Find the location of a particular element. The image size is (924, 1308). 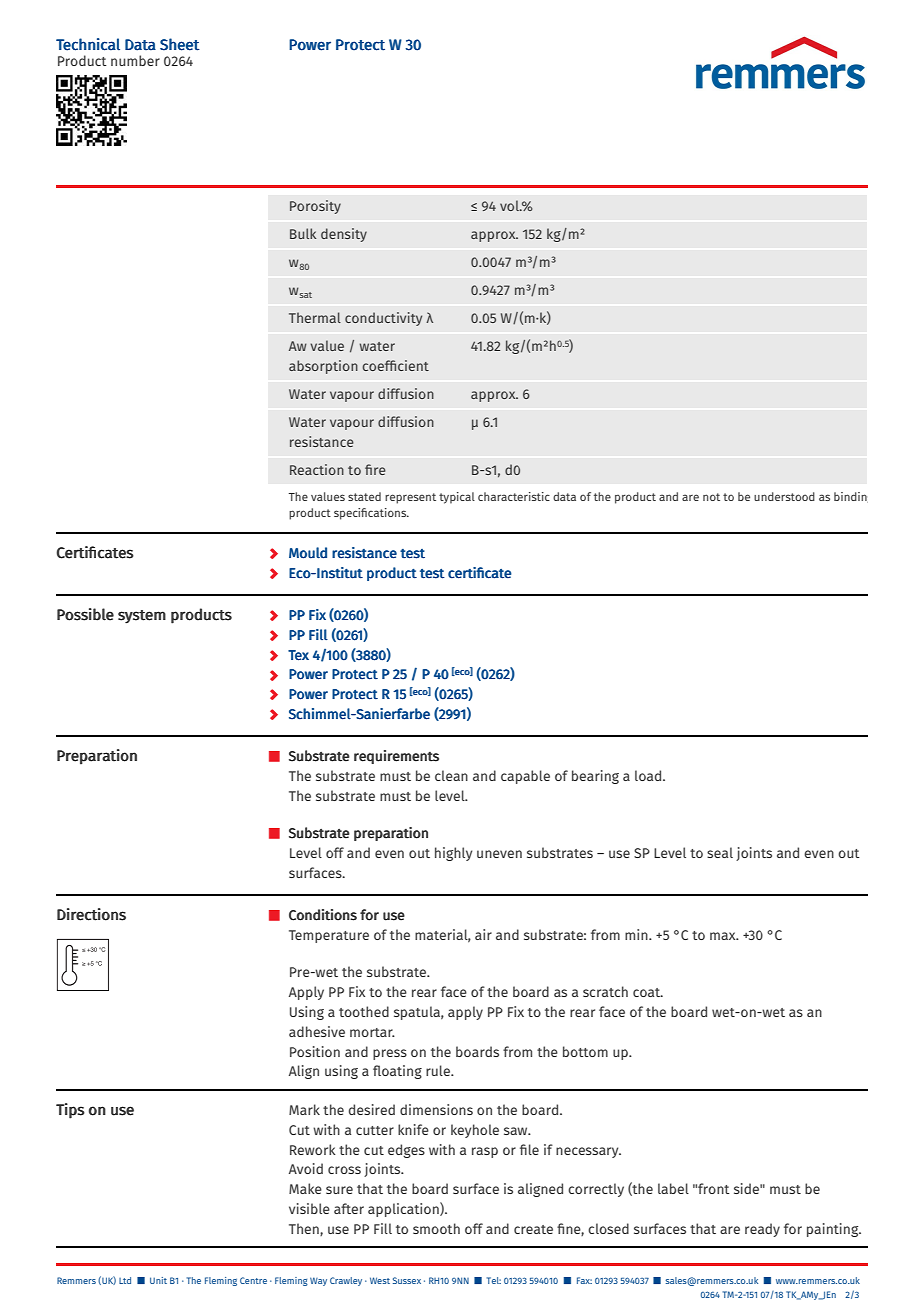

number is located at coordinates (135, 60).
